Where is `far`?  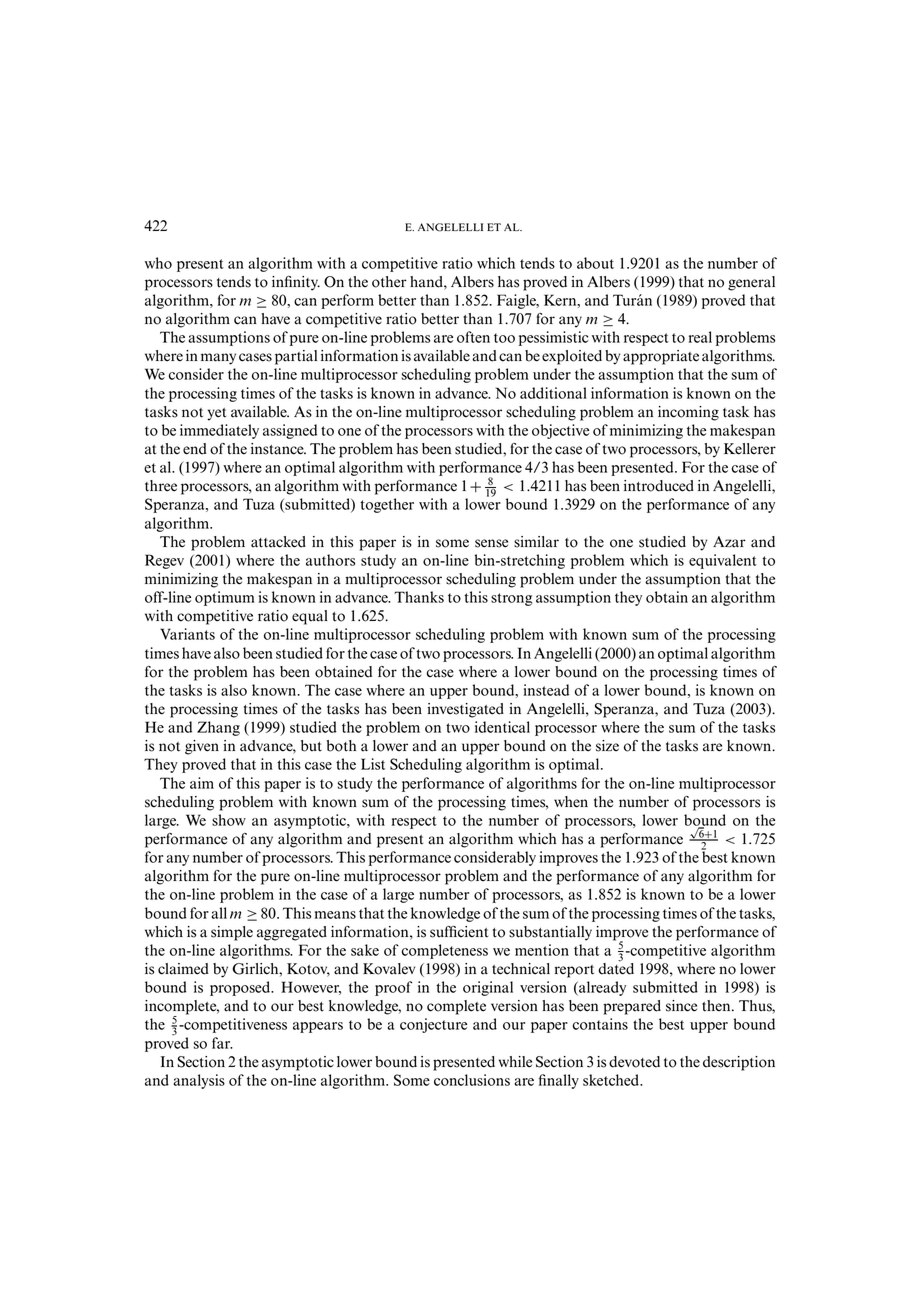
far is located at coordinates (222, 1043).
